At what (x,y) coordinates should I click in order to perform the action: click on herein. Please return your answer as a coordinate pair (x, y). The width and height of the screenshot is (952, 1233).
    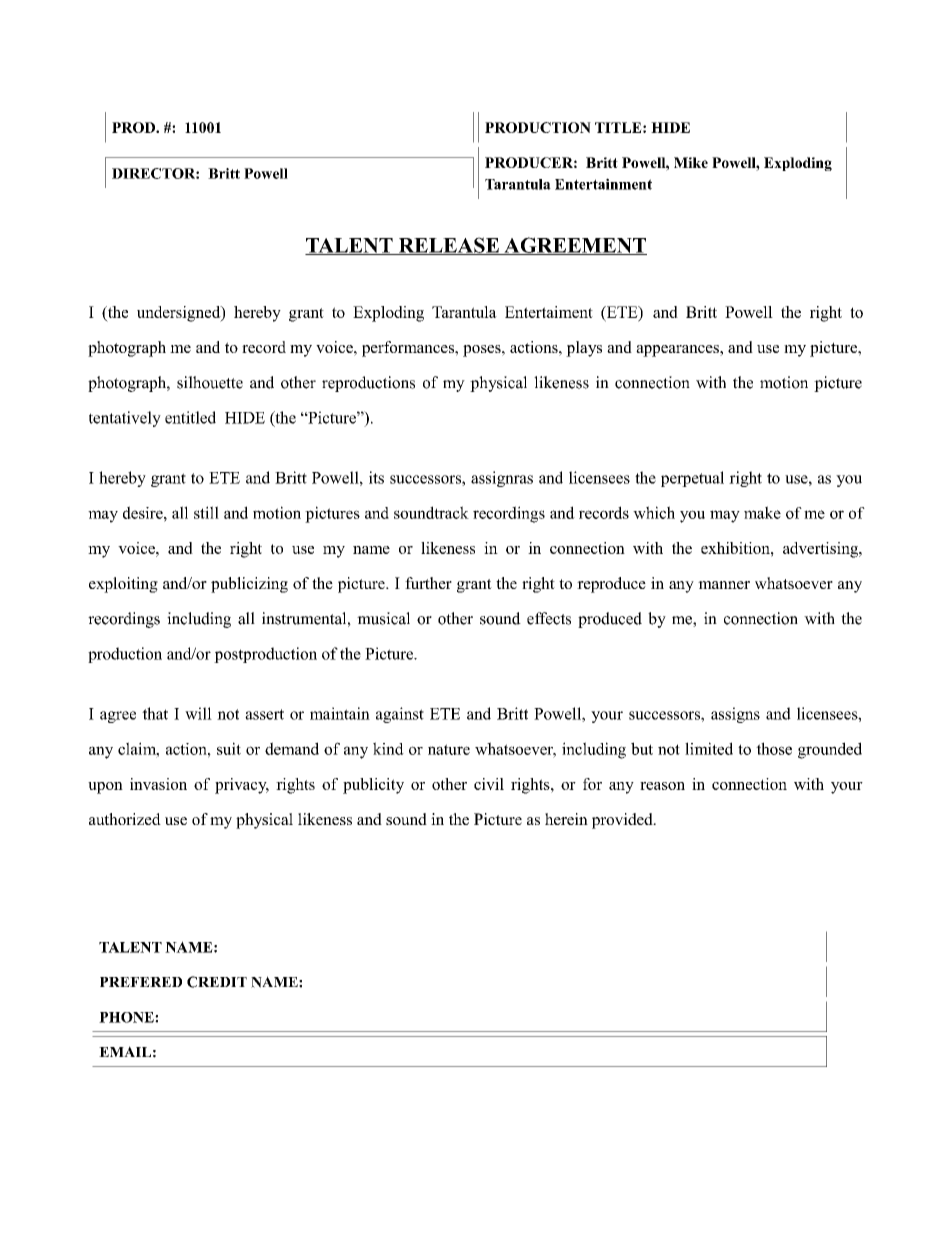
    Looking at the image, I should click on (566, 819).
